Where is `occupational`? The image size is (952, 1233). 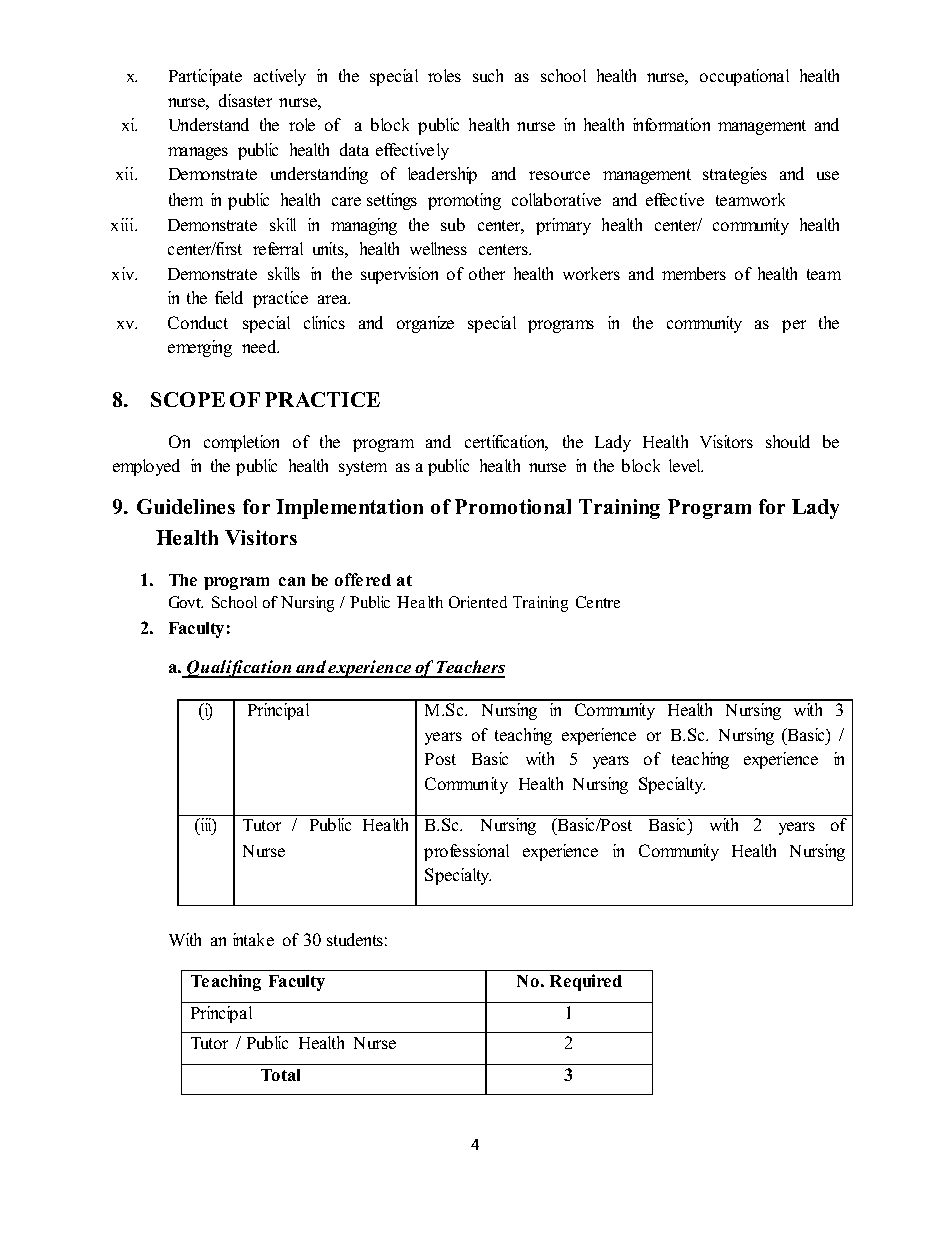
occupational is located at coordinates (744, 77).
